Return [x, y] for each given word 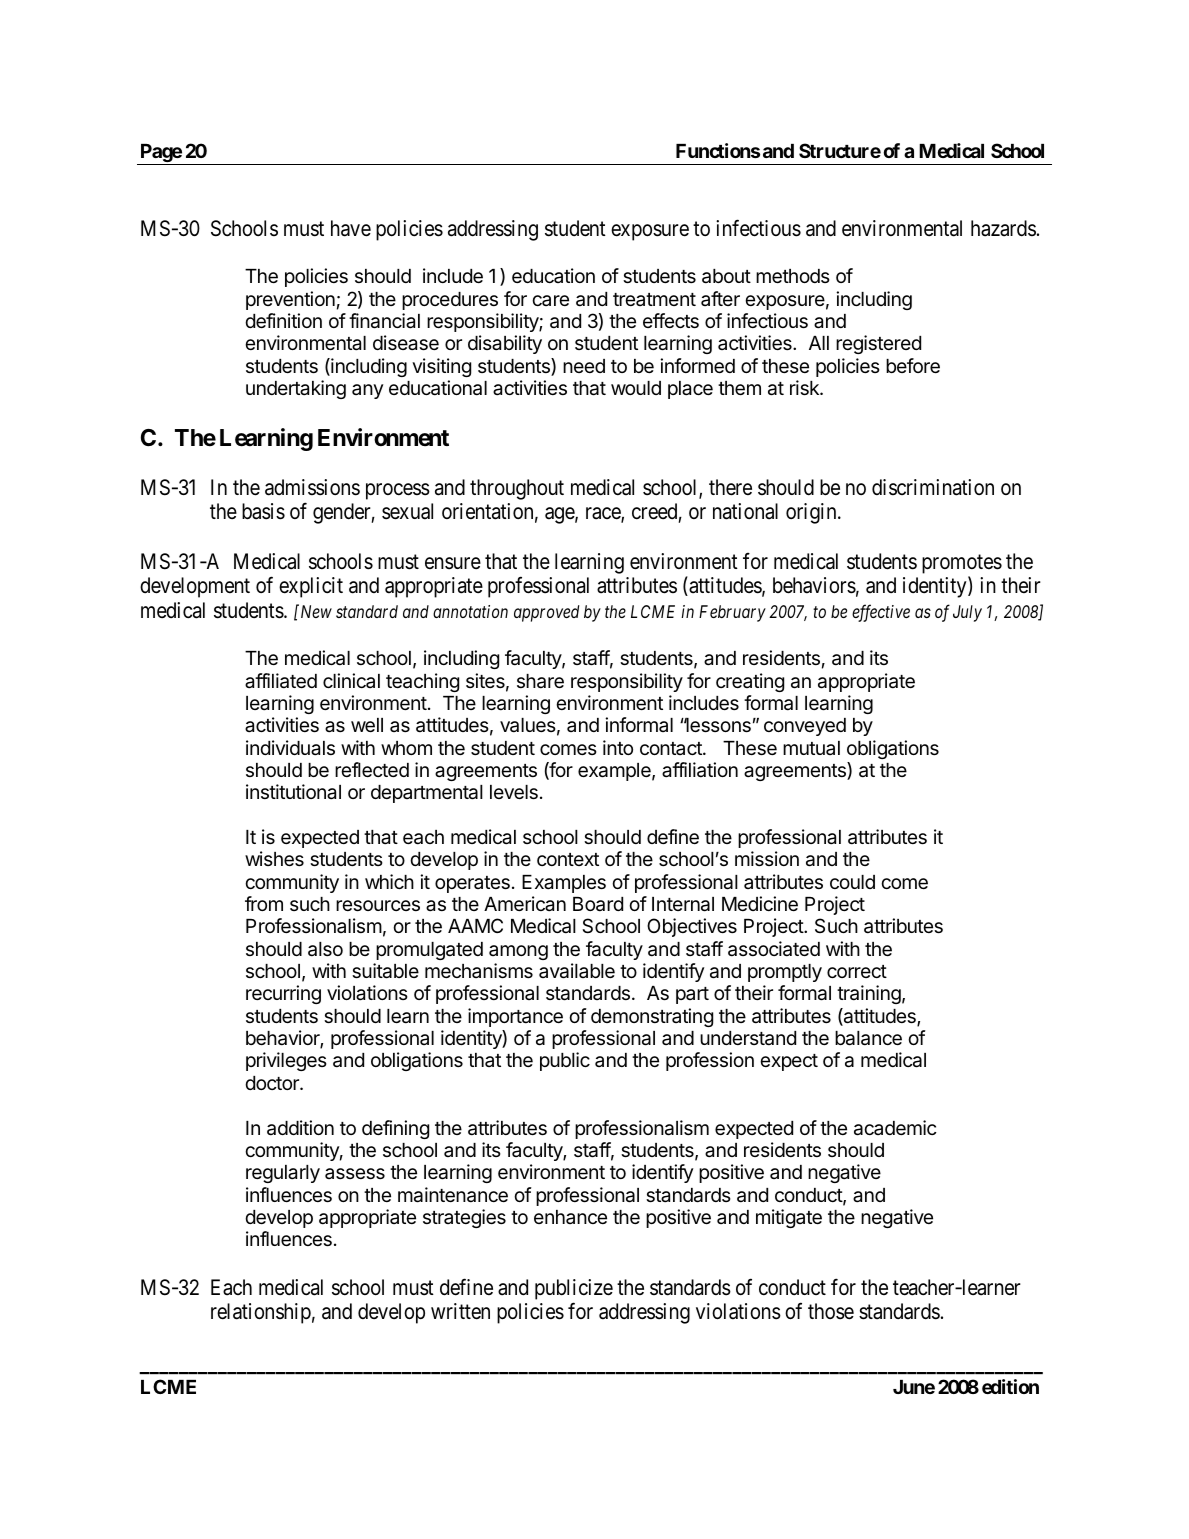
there [730, 487]
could [852, 882]
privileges [286, 1061]
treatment [654, 299]
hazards [1003, 228]
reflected [372, 769]
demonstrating [652, 1017]
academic [895, 1128]
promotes [962, 564]
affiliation [700, 770]
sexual [407, 511]
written [460, 1311]
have [351, 228]
